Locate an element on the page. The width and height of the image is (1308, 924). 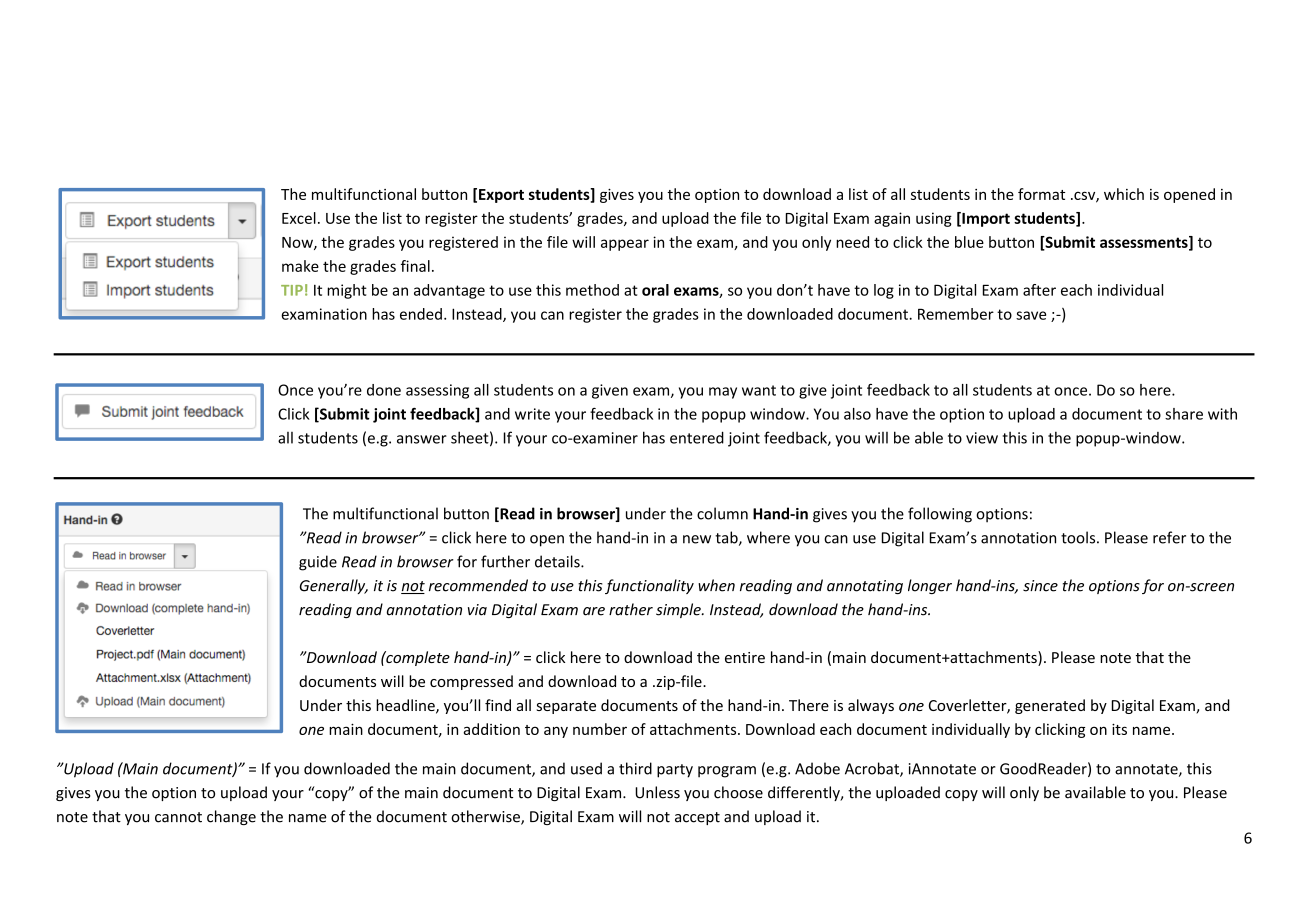
Excel is located at coordinates (299, 218).
